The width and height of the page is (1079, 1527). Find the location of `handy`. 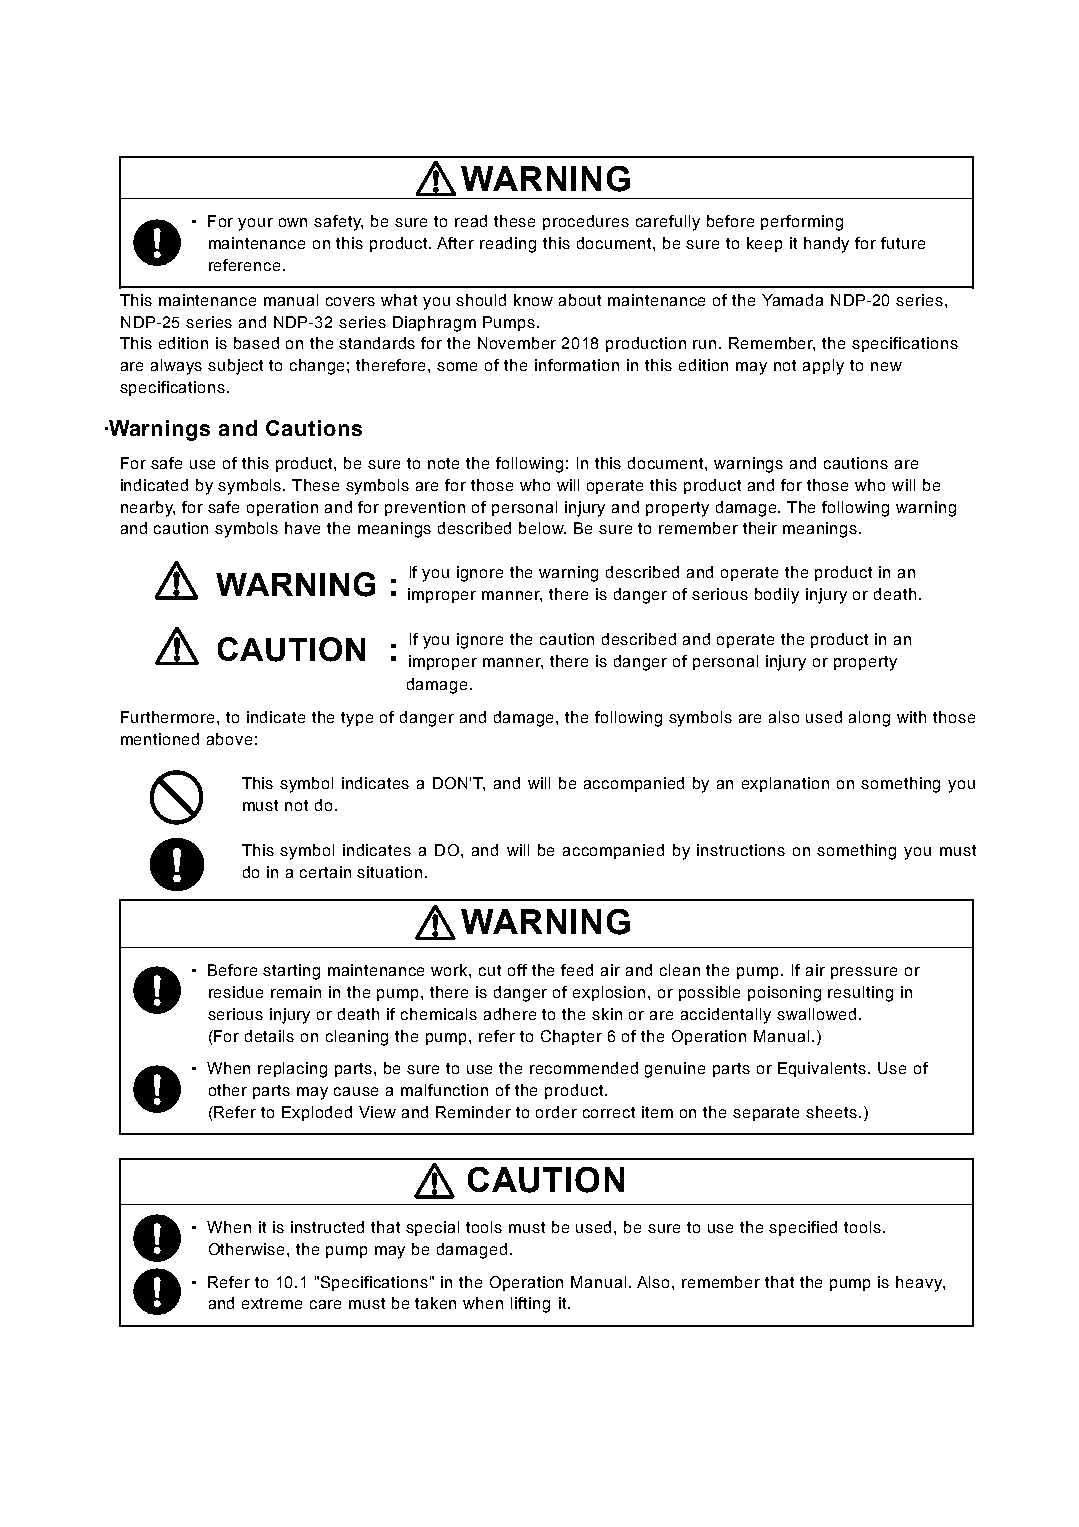

handy is located at coordinates (826, 245).
